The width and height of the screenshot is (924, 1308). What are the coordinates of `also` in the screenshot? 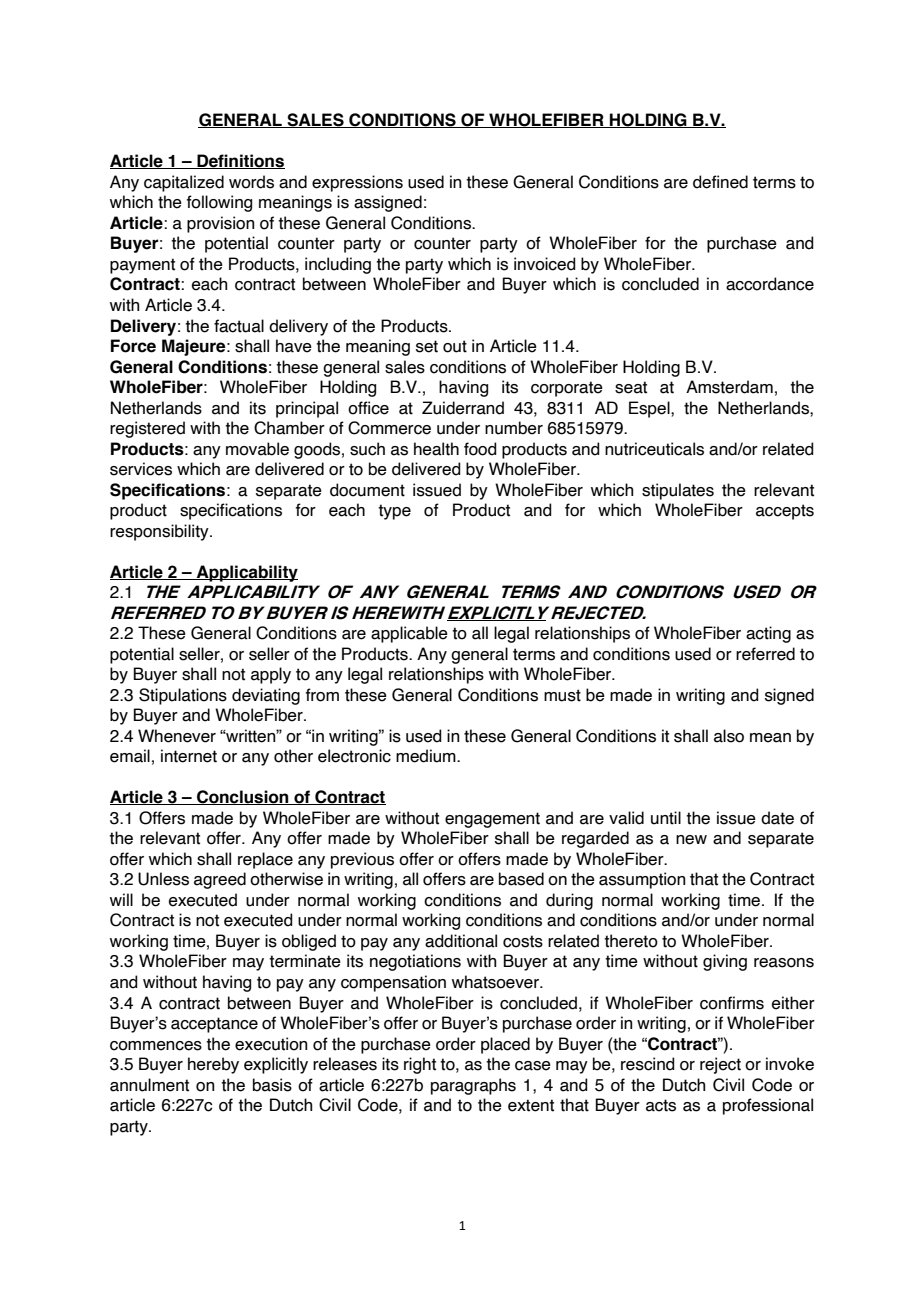 It's located at (729, 736).
